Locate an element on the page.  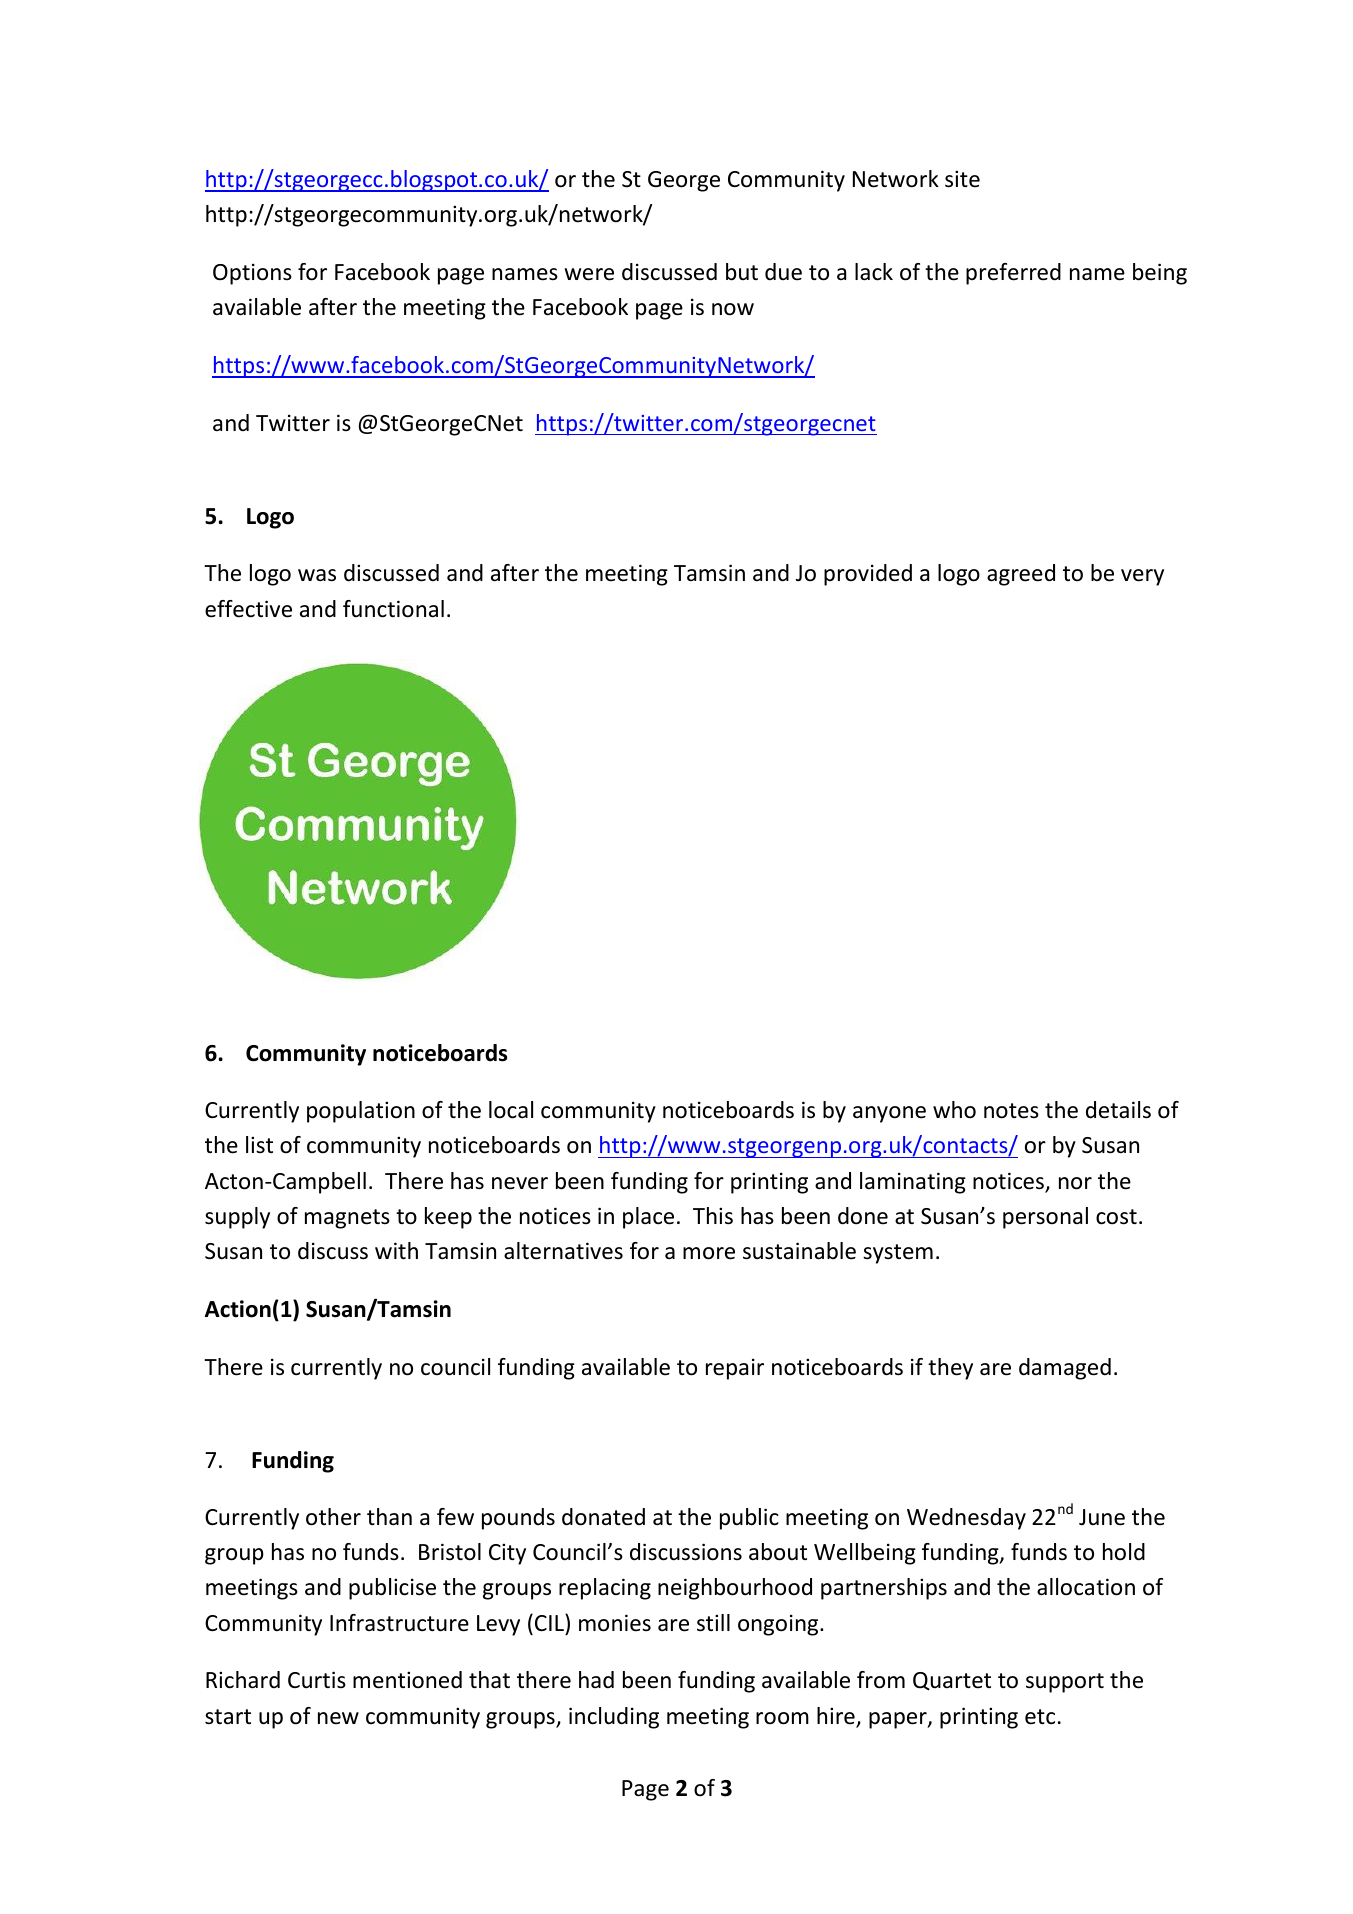
but is located at coordinates (742, 272).
